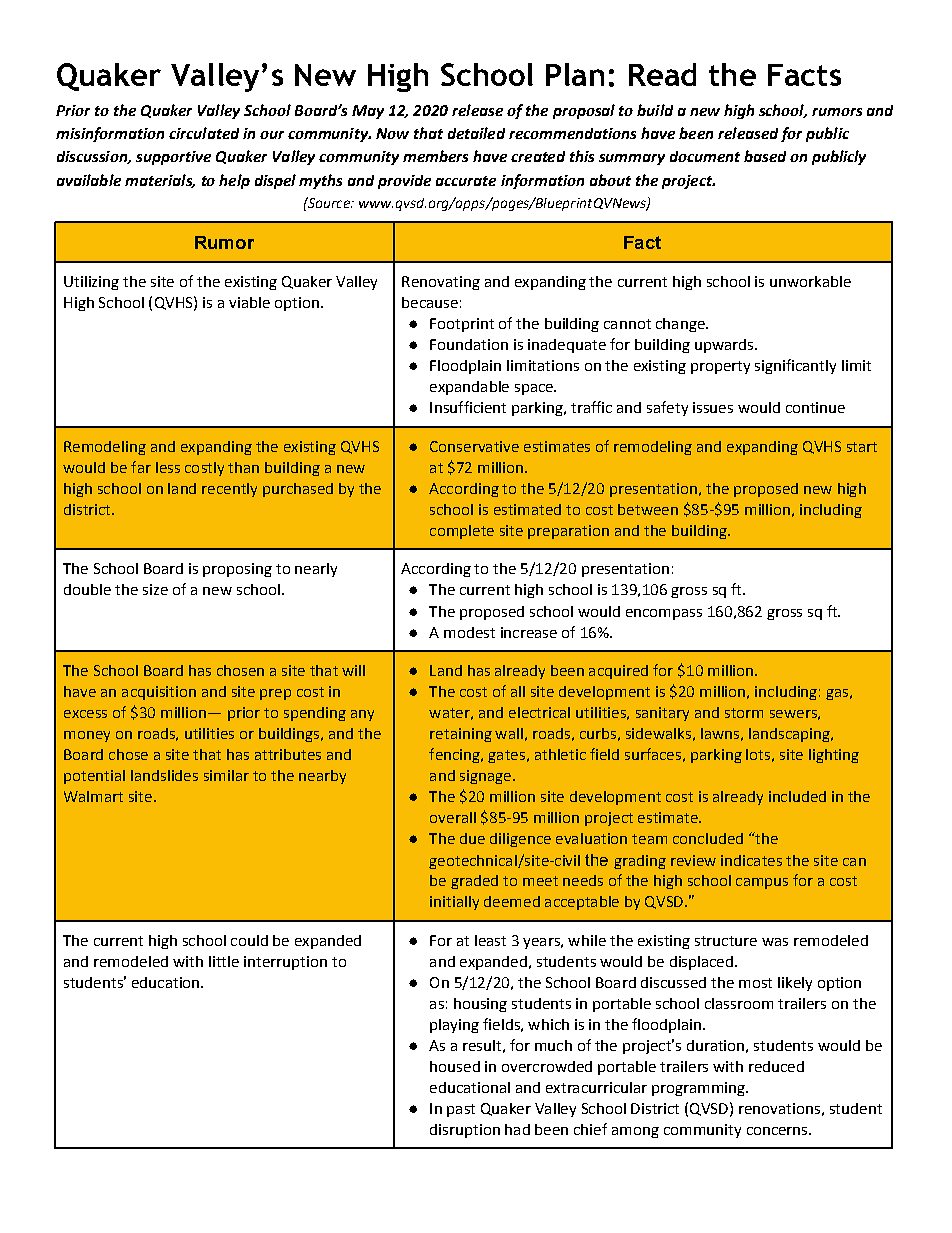 The width and height of the screenshot is (952, 1233). Describe the element at coordinates (461, 1110) in the screenshot. I see `past` at that location.
